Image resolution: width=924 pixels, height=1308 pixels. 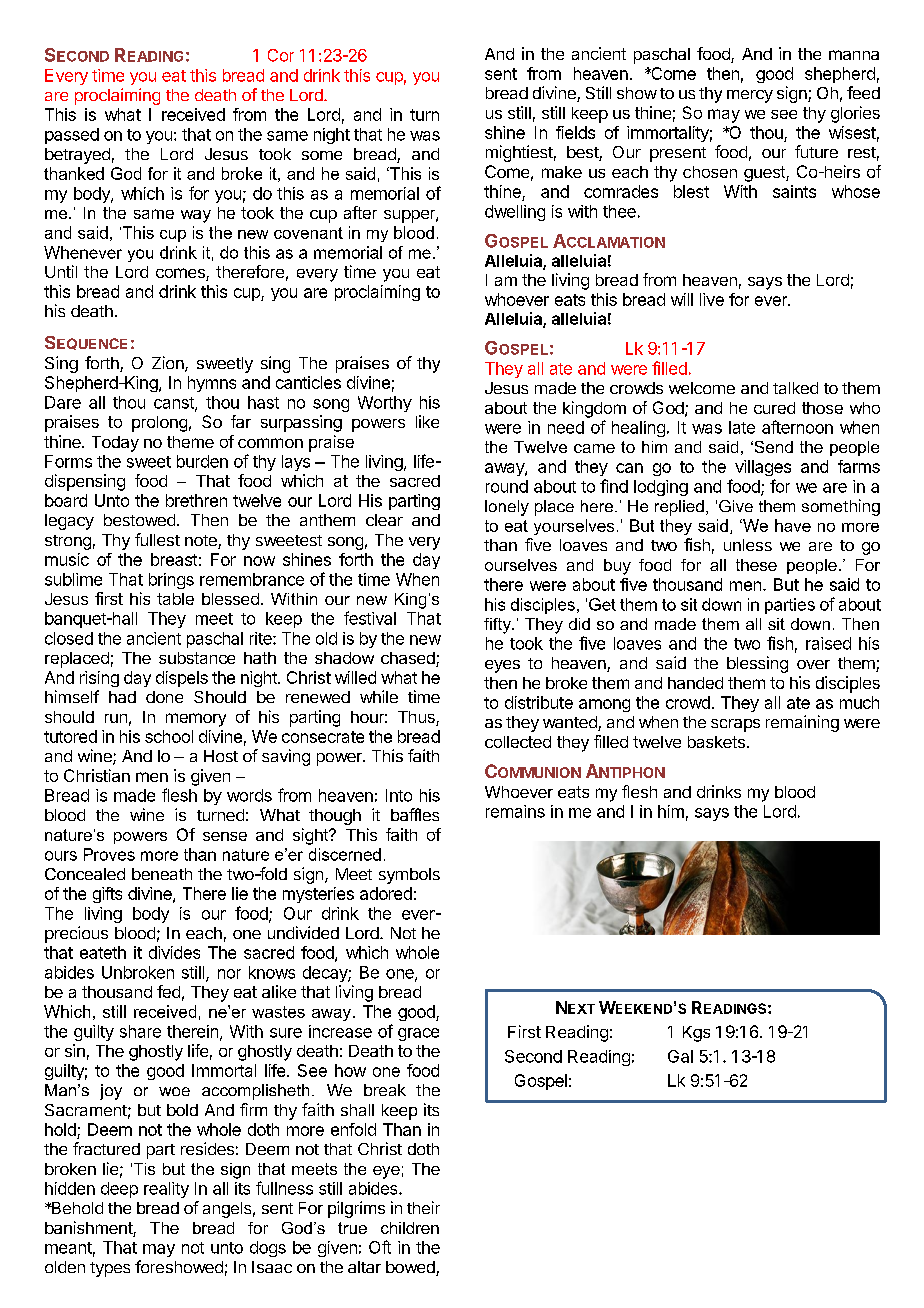 What do you see at coordinates (162, 874) in the image?
I see `beneath` at bounding box center [162, 874].
